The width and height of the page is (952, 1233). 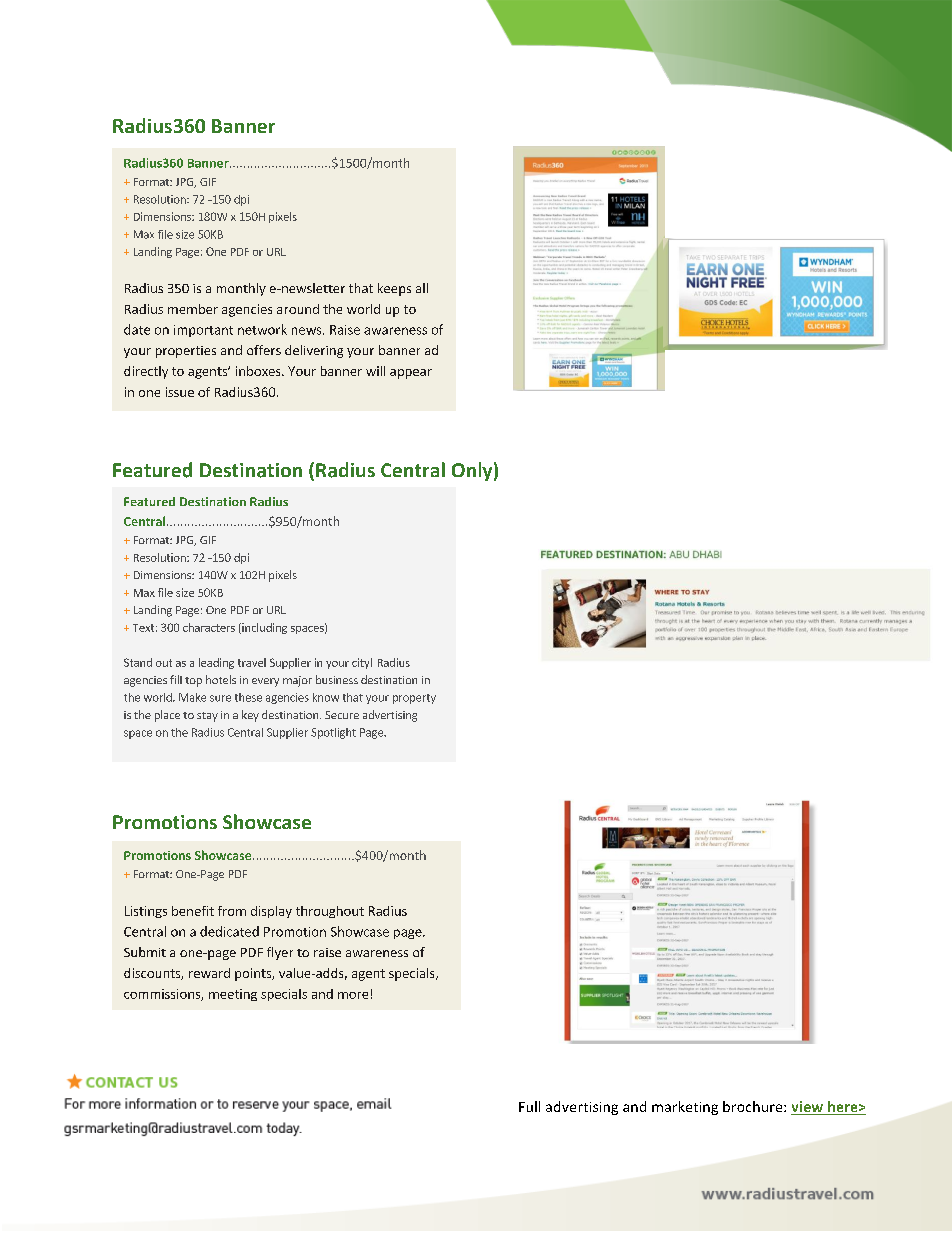 What do you see at coordinates (414, 699) in the page?
I see `property` at bounding box center [414, 699].
